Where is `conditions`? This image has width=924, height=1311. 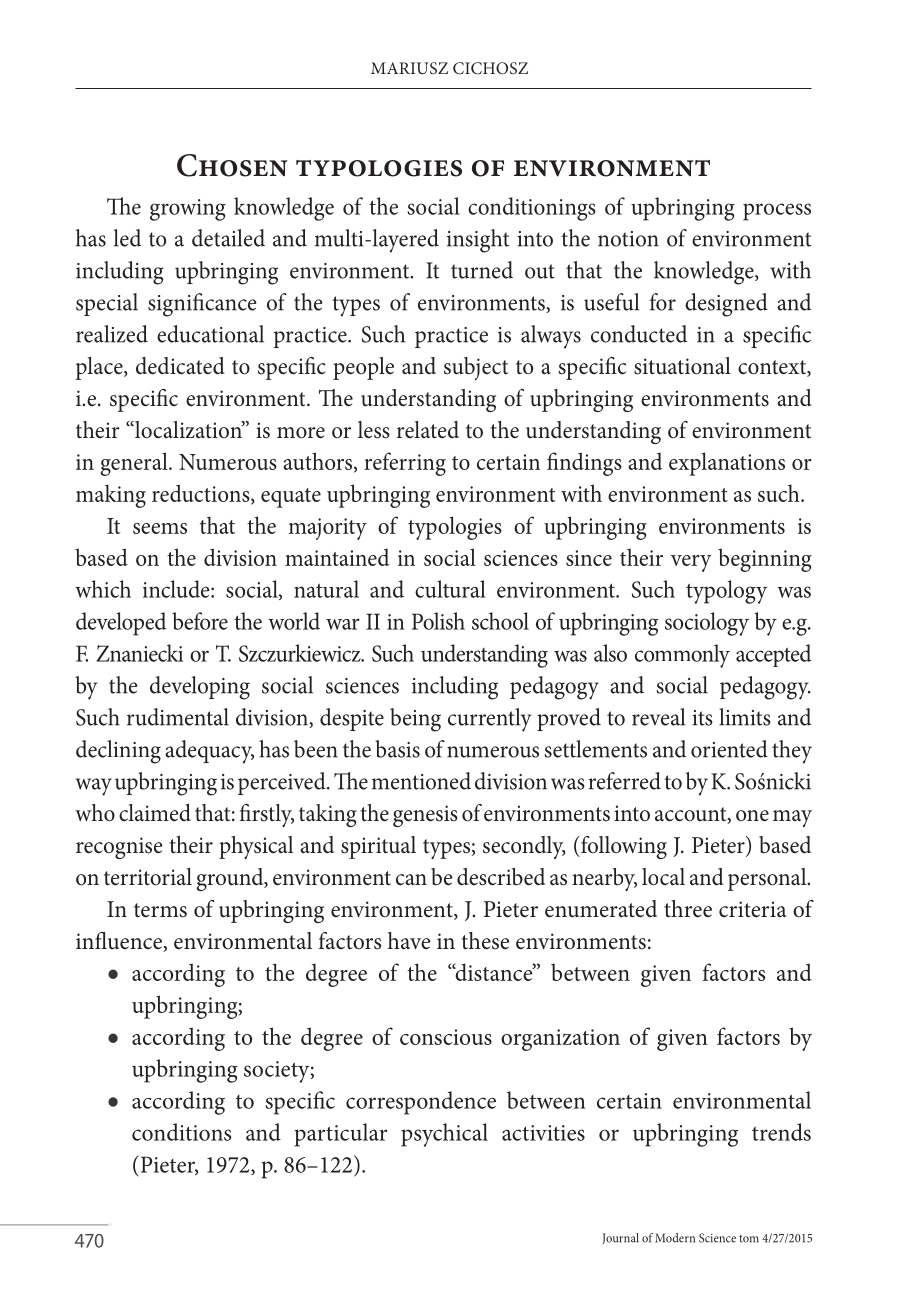
conditions is located at coordinates (181, 1132).
